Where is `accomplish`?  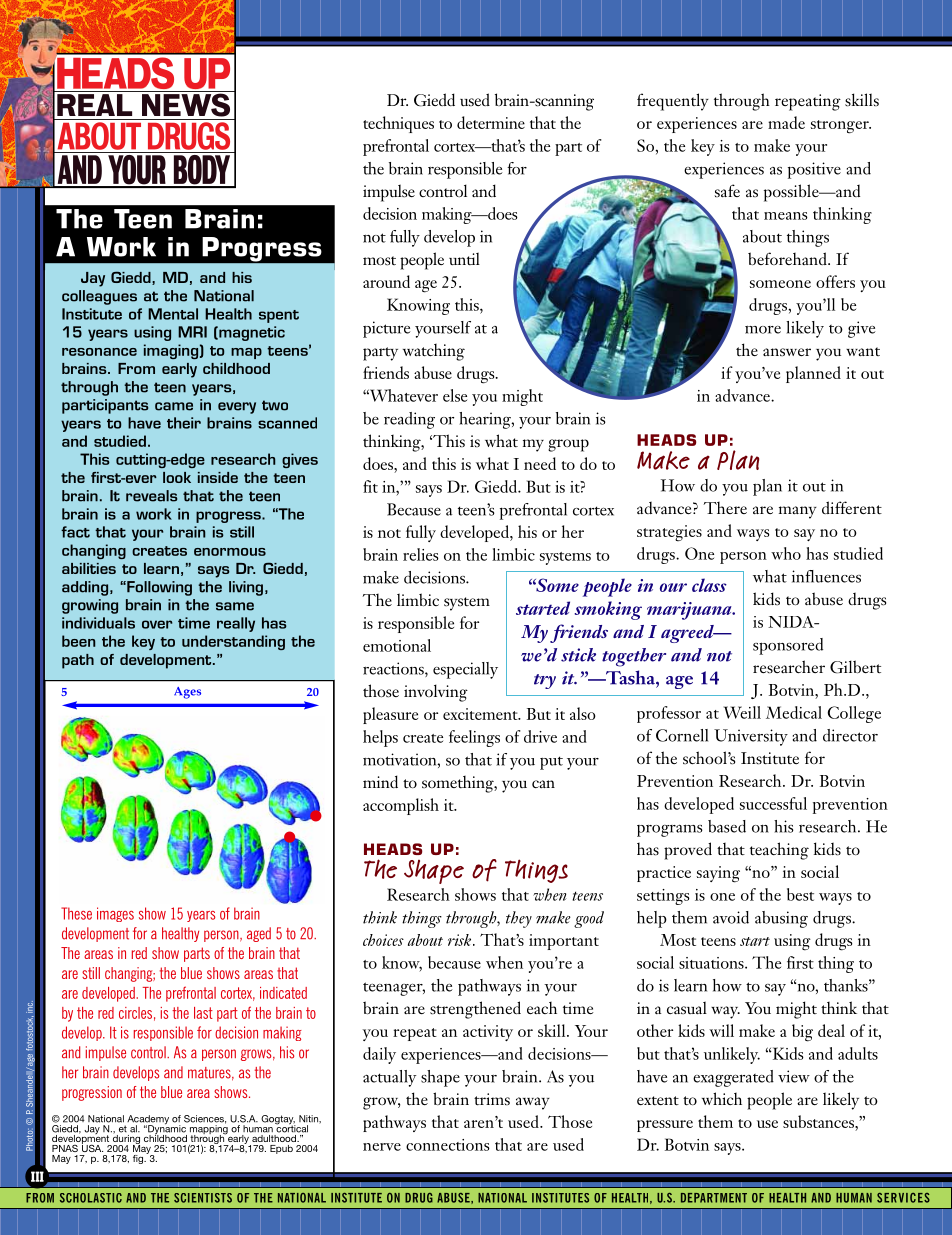 accomplish is located at coordinates (401, 806).
